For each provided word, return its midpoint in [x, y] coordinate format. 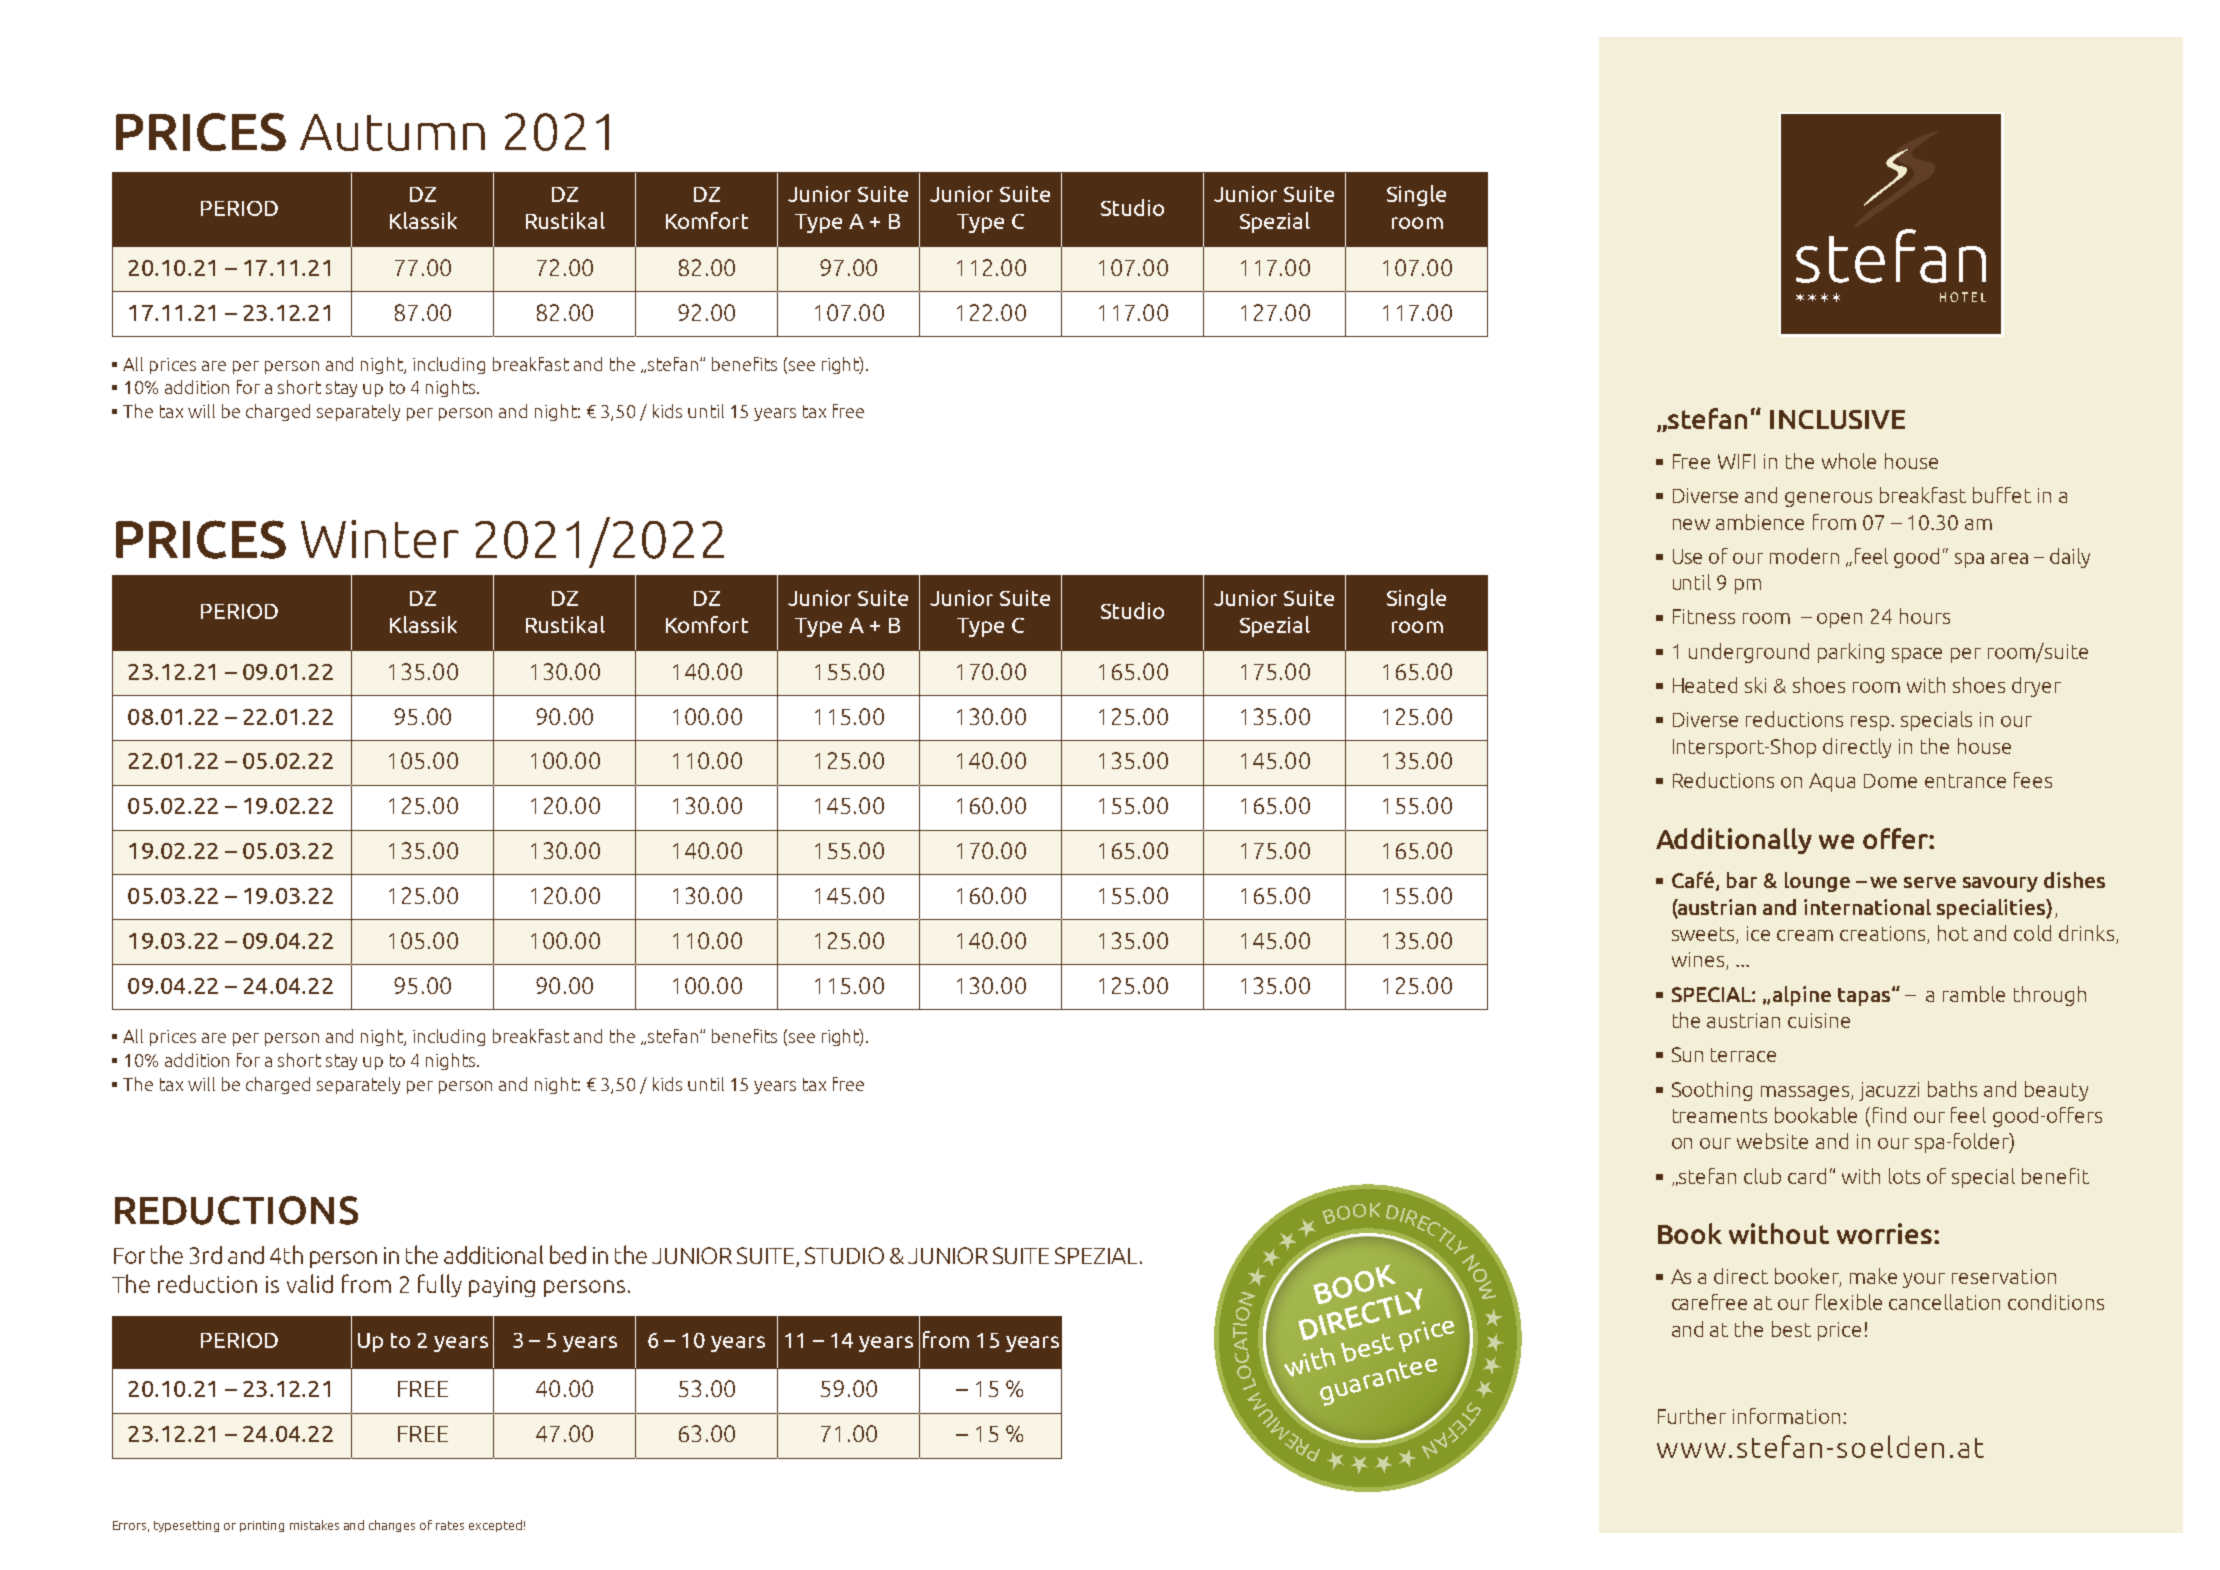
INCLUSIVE [1837, 419]
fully [440, 1285]
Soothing [1712, 1091]
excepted [495, 1526]
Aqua [1832, 782]
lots [1904, 1176]
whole [1849, 461]
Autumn [392, 132]
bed [568, 1254]
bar [1742, 880]
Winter [380, 539]
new [1691, 524]
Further [1692, 1416]
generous [1828, 499]
